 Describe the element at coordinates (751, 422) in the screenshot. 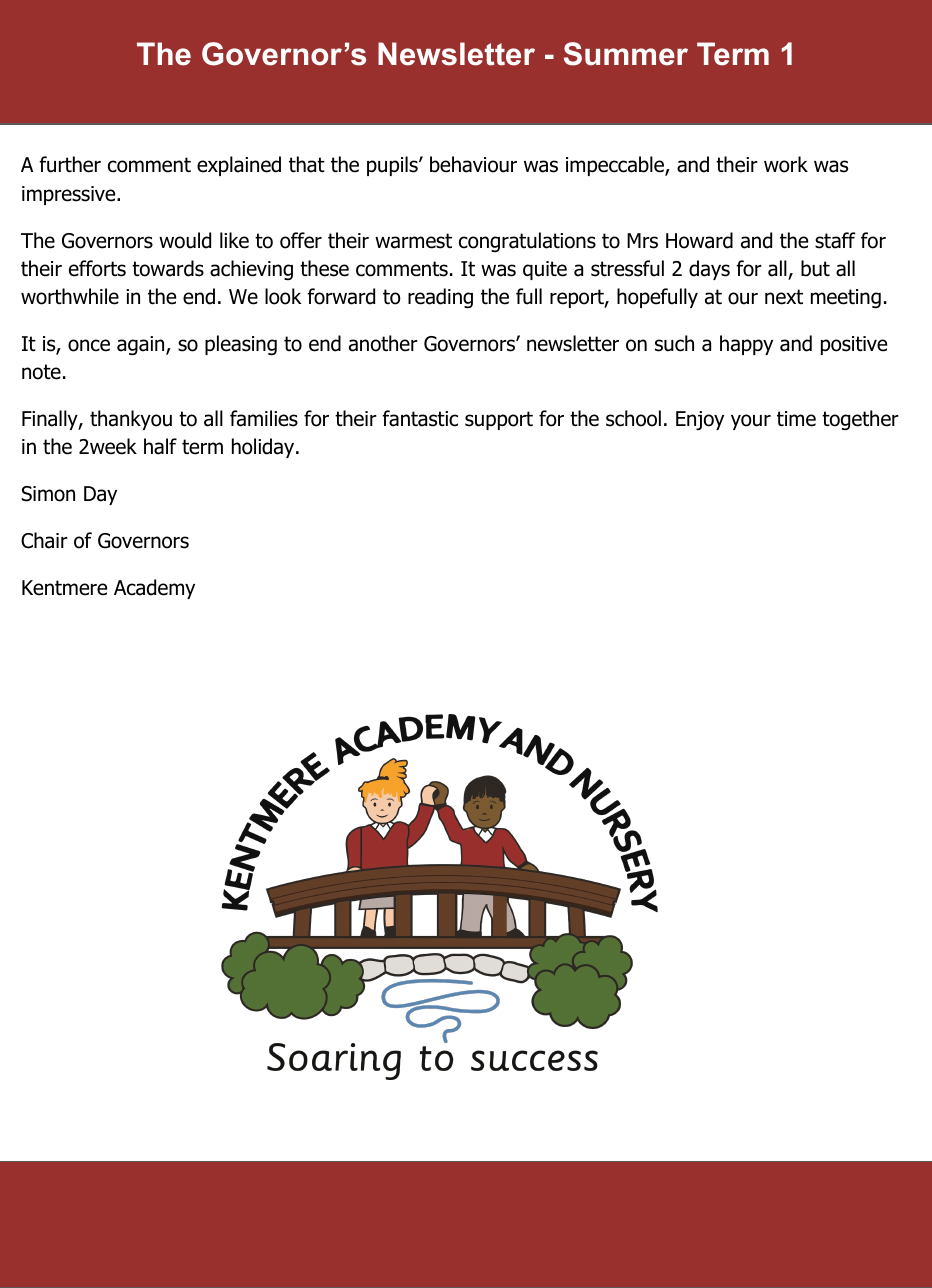

I see `your` at that location.
